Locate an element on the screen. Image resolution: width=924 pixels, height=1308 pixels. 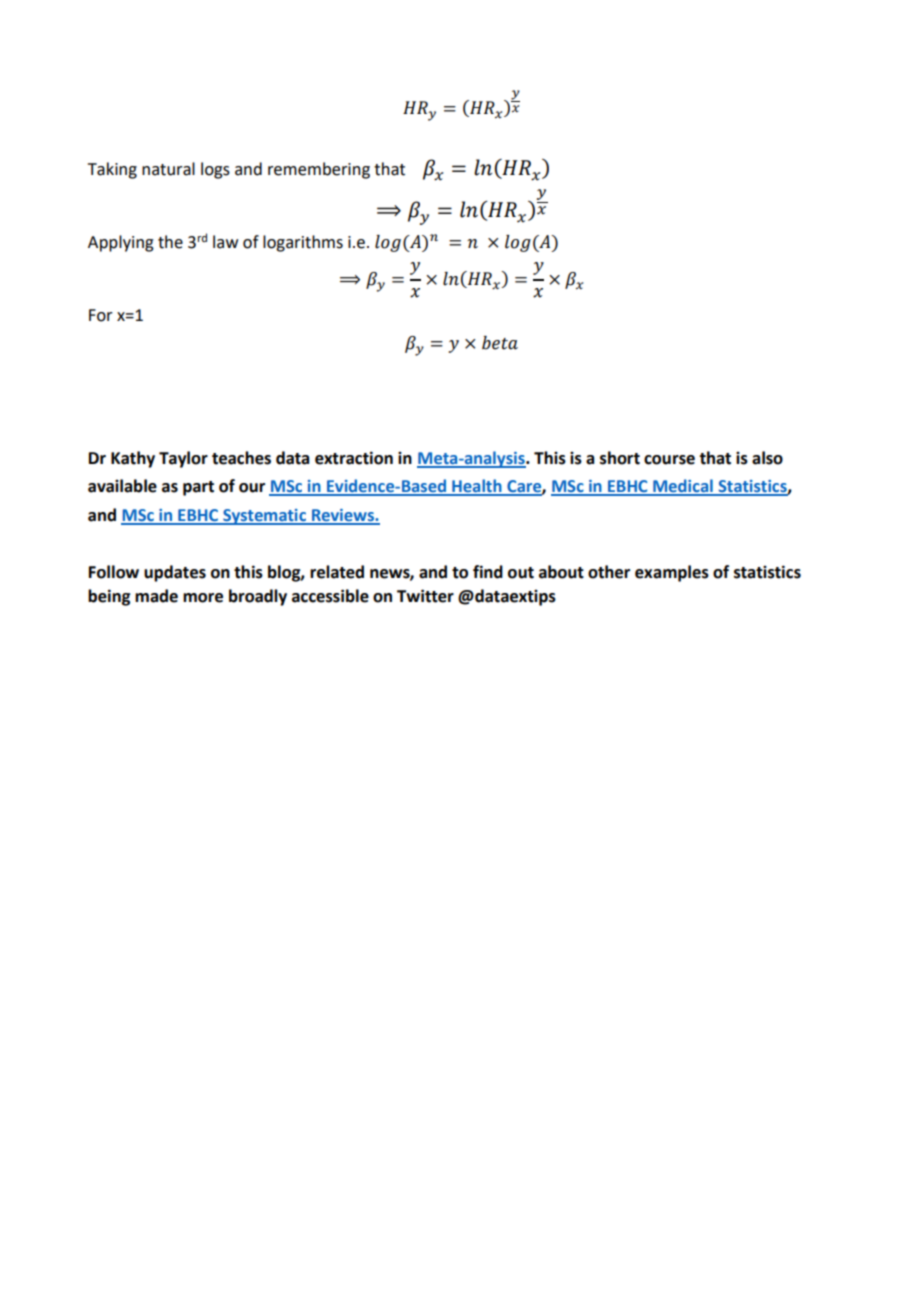
remembering is located at coordinates (319, 170).
